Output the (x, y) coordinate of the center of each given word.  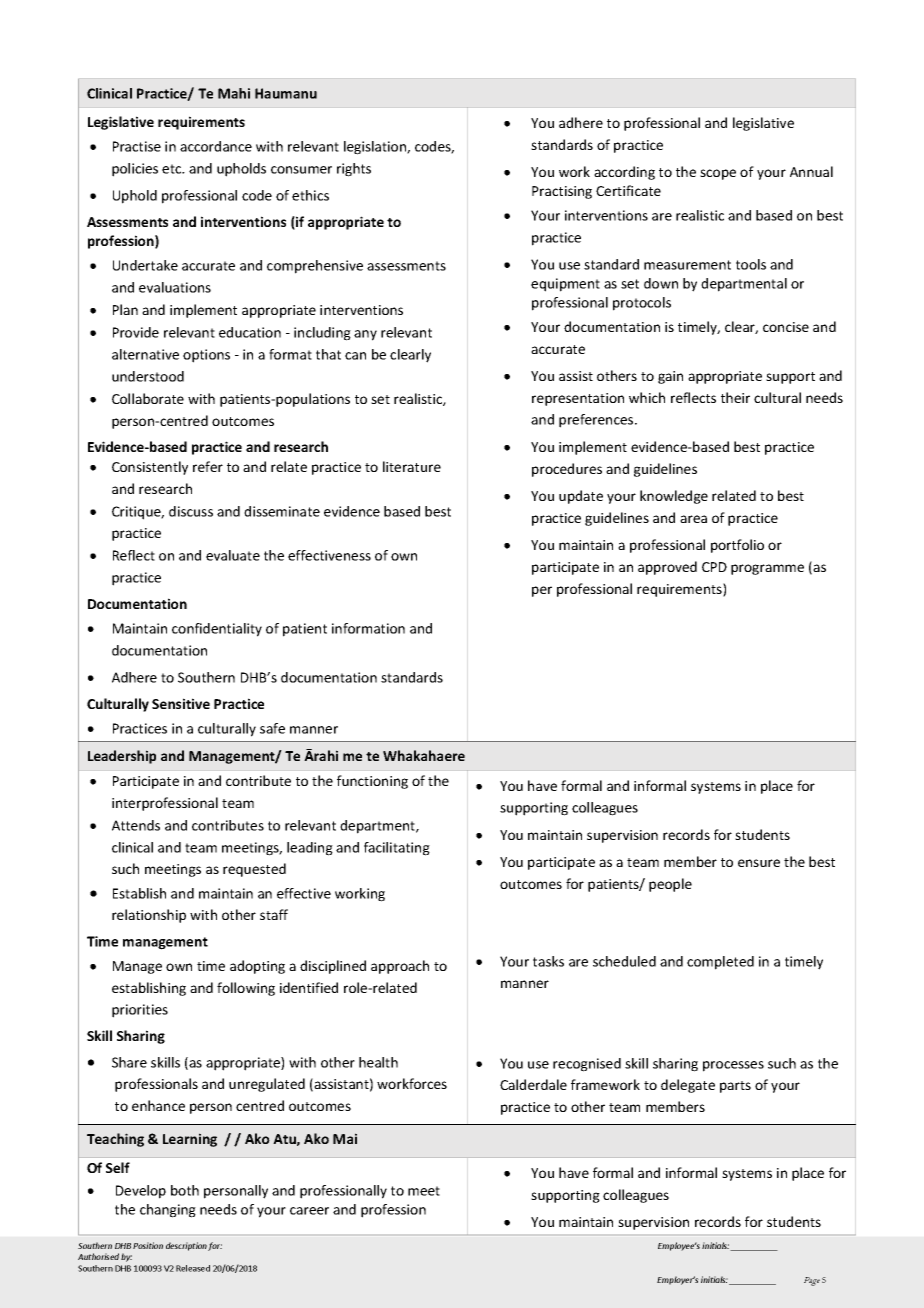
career (309, 1211)
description (186, 1246)
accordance (216, 146)
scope (718, 174)
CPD (714, 567)
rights (354, 170)
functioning (372, 782)
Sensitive (181, 703)
